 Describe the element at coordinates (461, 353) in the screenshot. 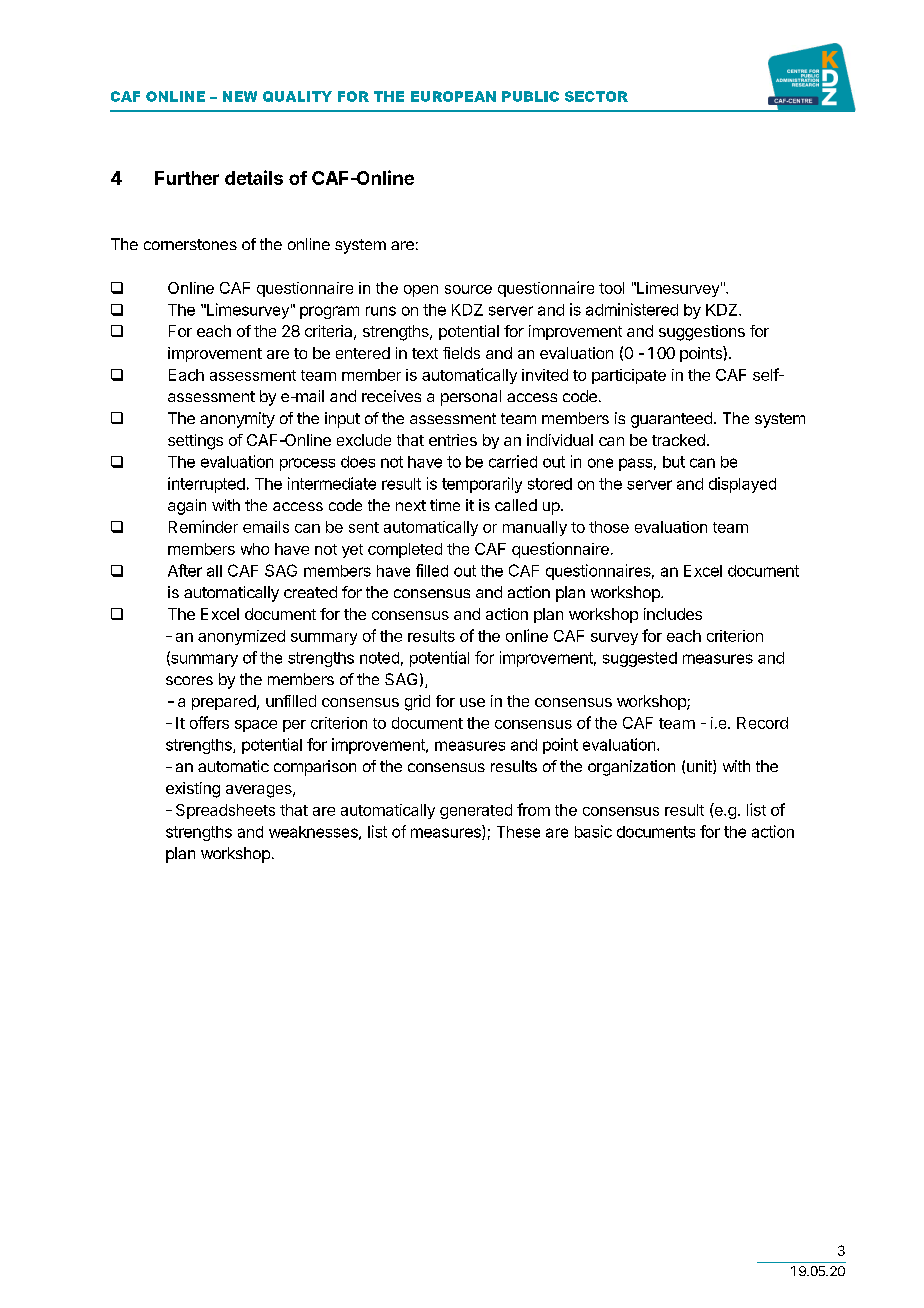

I see `fields` at that location.
